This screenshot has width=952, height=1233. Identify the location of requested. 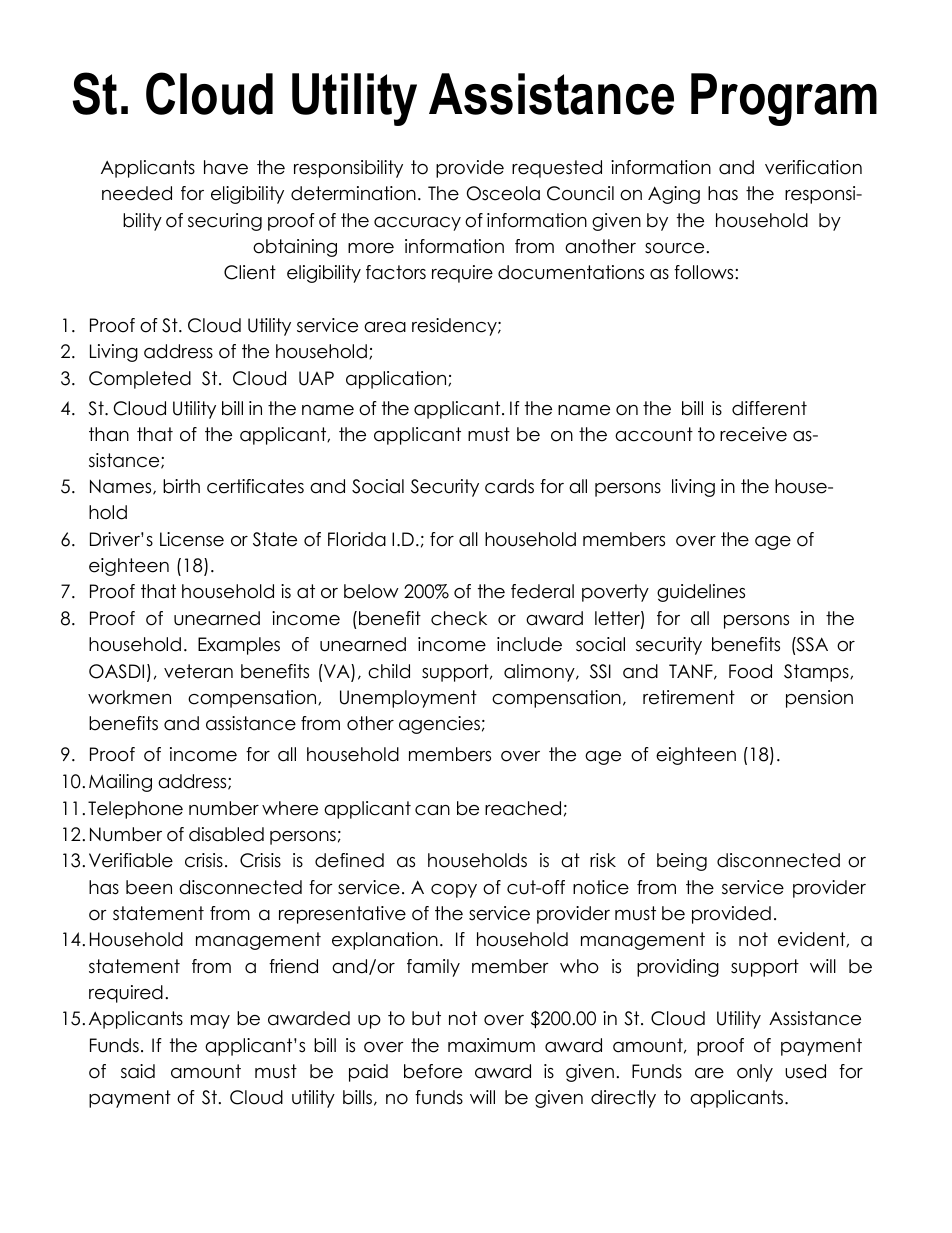
(557, 169).
